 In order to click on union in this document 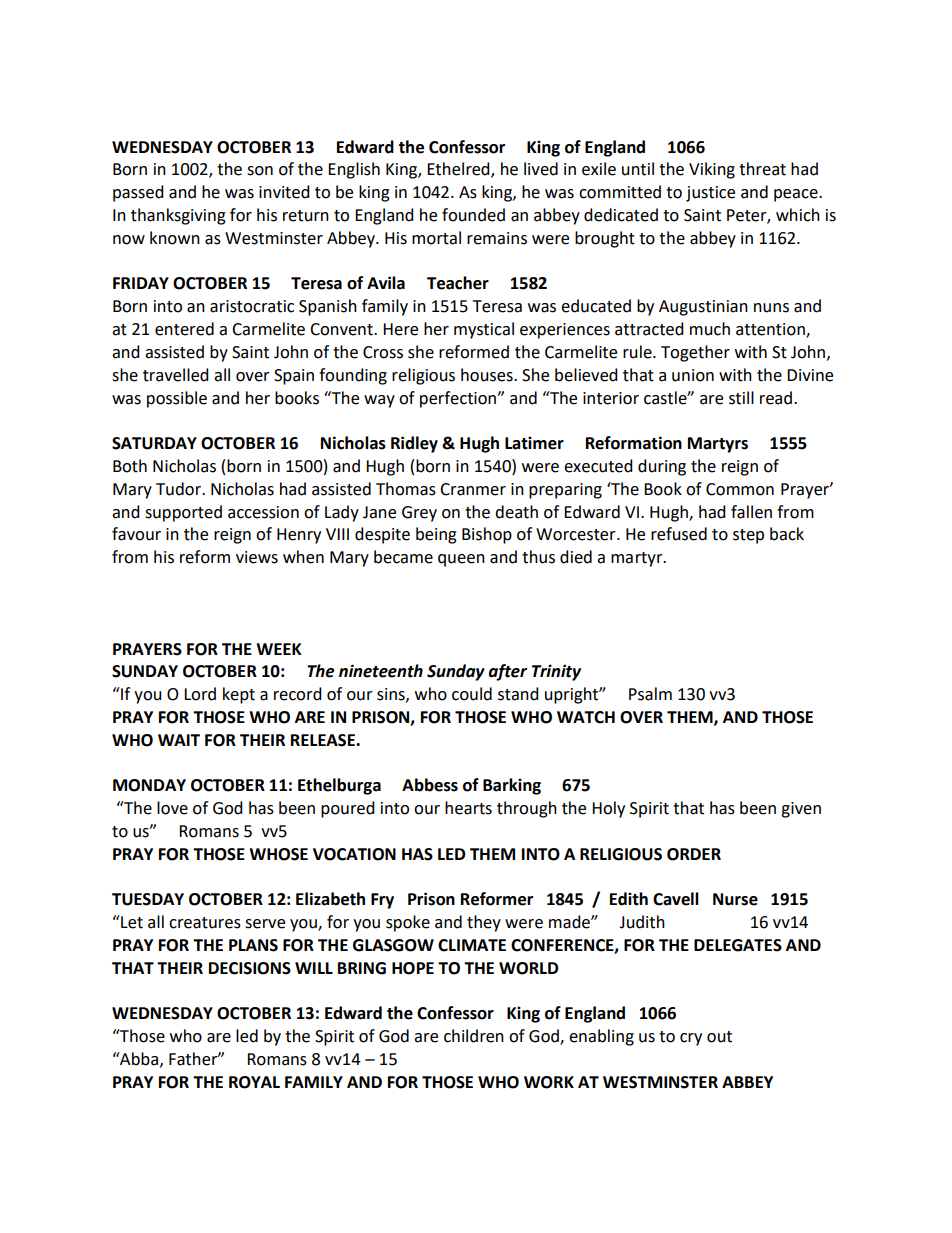, I will do `click(693, 375)`.
